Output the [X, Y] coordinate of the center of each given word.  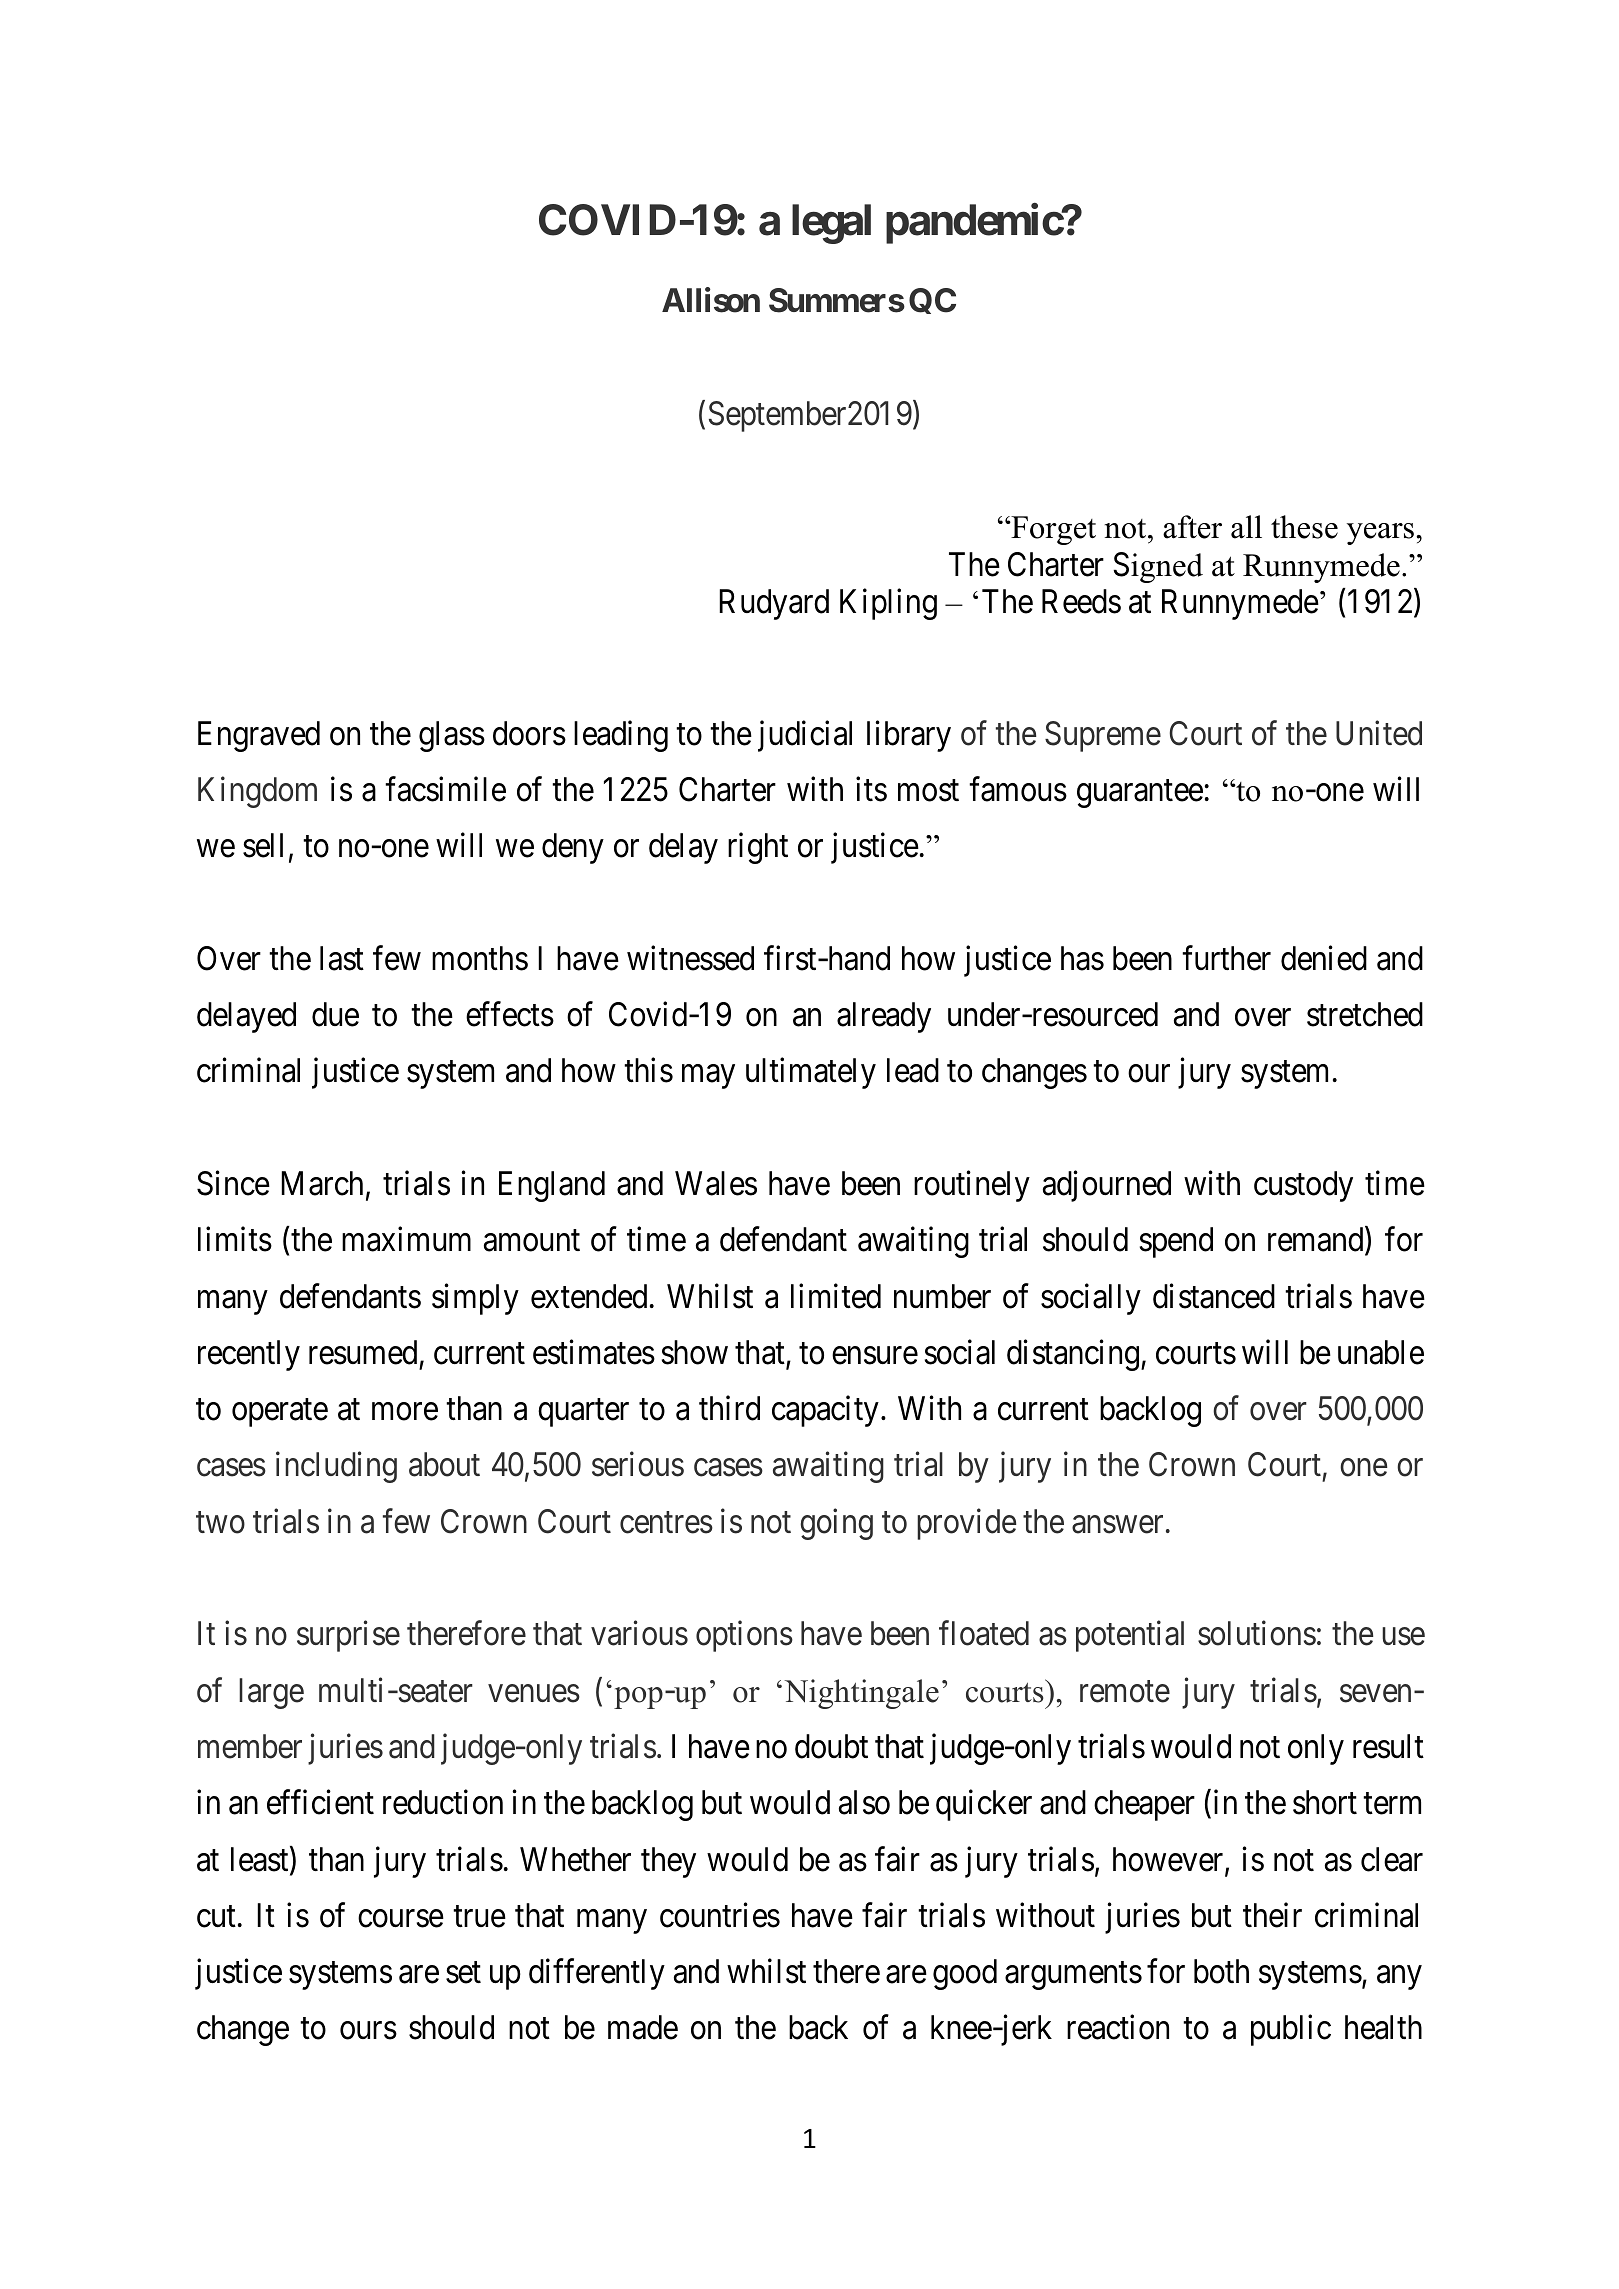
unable [1381, 1352]
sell [263, 845]
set [463, 1973]
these [1304, 527]
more [405, 1412]
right [758, 848]
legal [831, 224]
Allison [711, 300]
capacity [825, 1411]
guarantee [1140, 794]
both [1221, 1971]
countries [720, 1915]
